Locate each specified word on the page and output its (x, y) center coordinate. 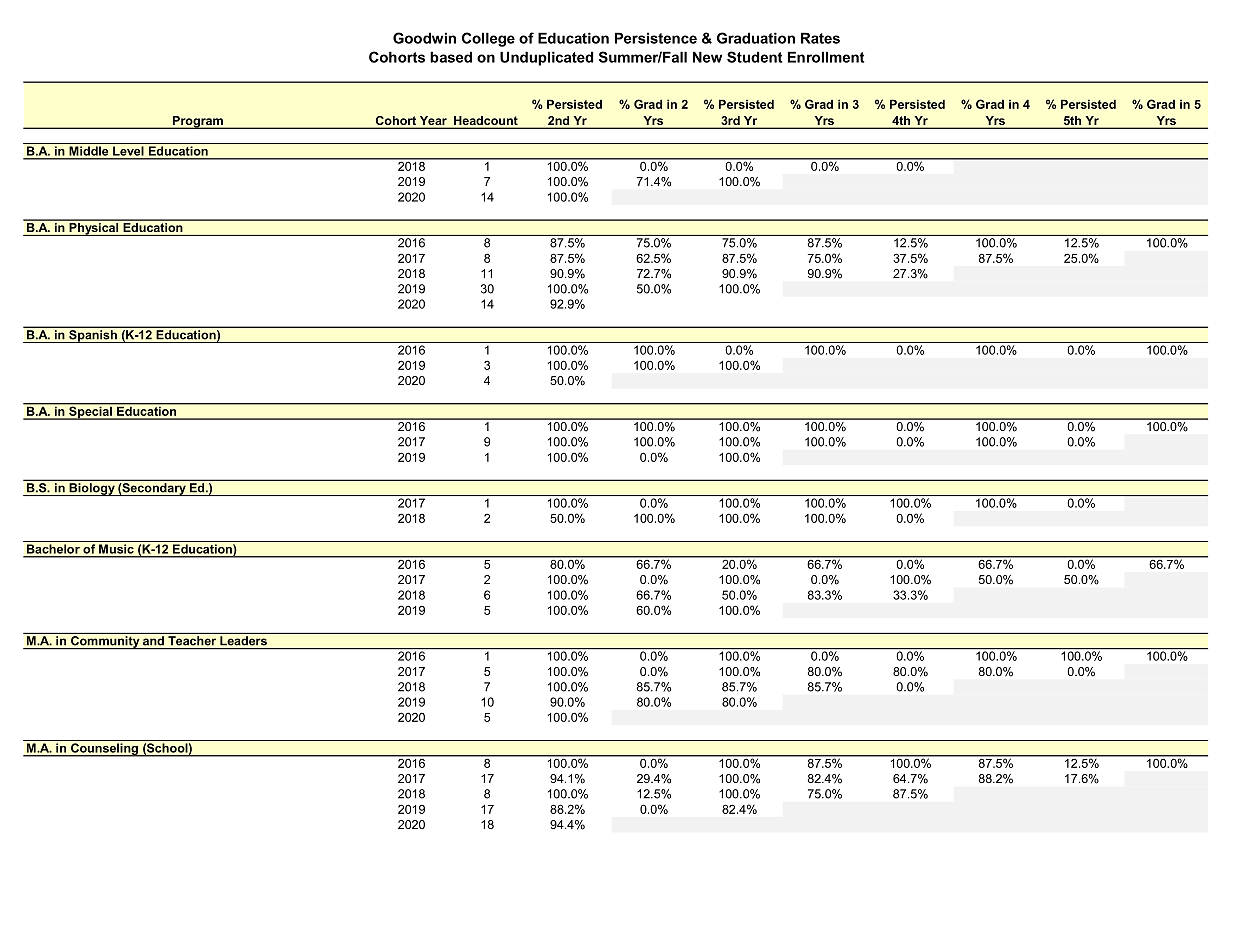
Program (198, 122)
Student (755, 57)
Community (105, 642)
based (451, 57)
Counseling (104, 750)
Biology (92, 489)
